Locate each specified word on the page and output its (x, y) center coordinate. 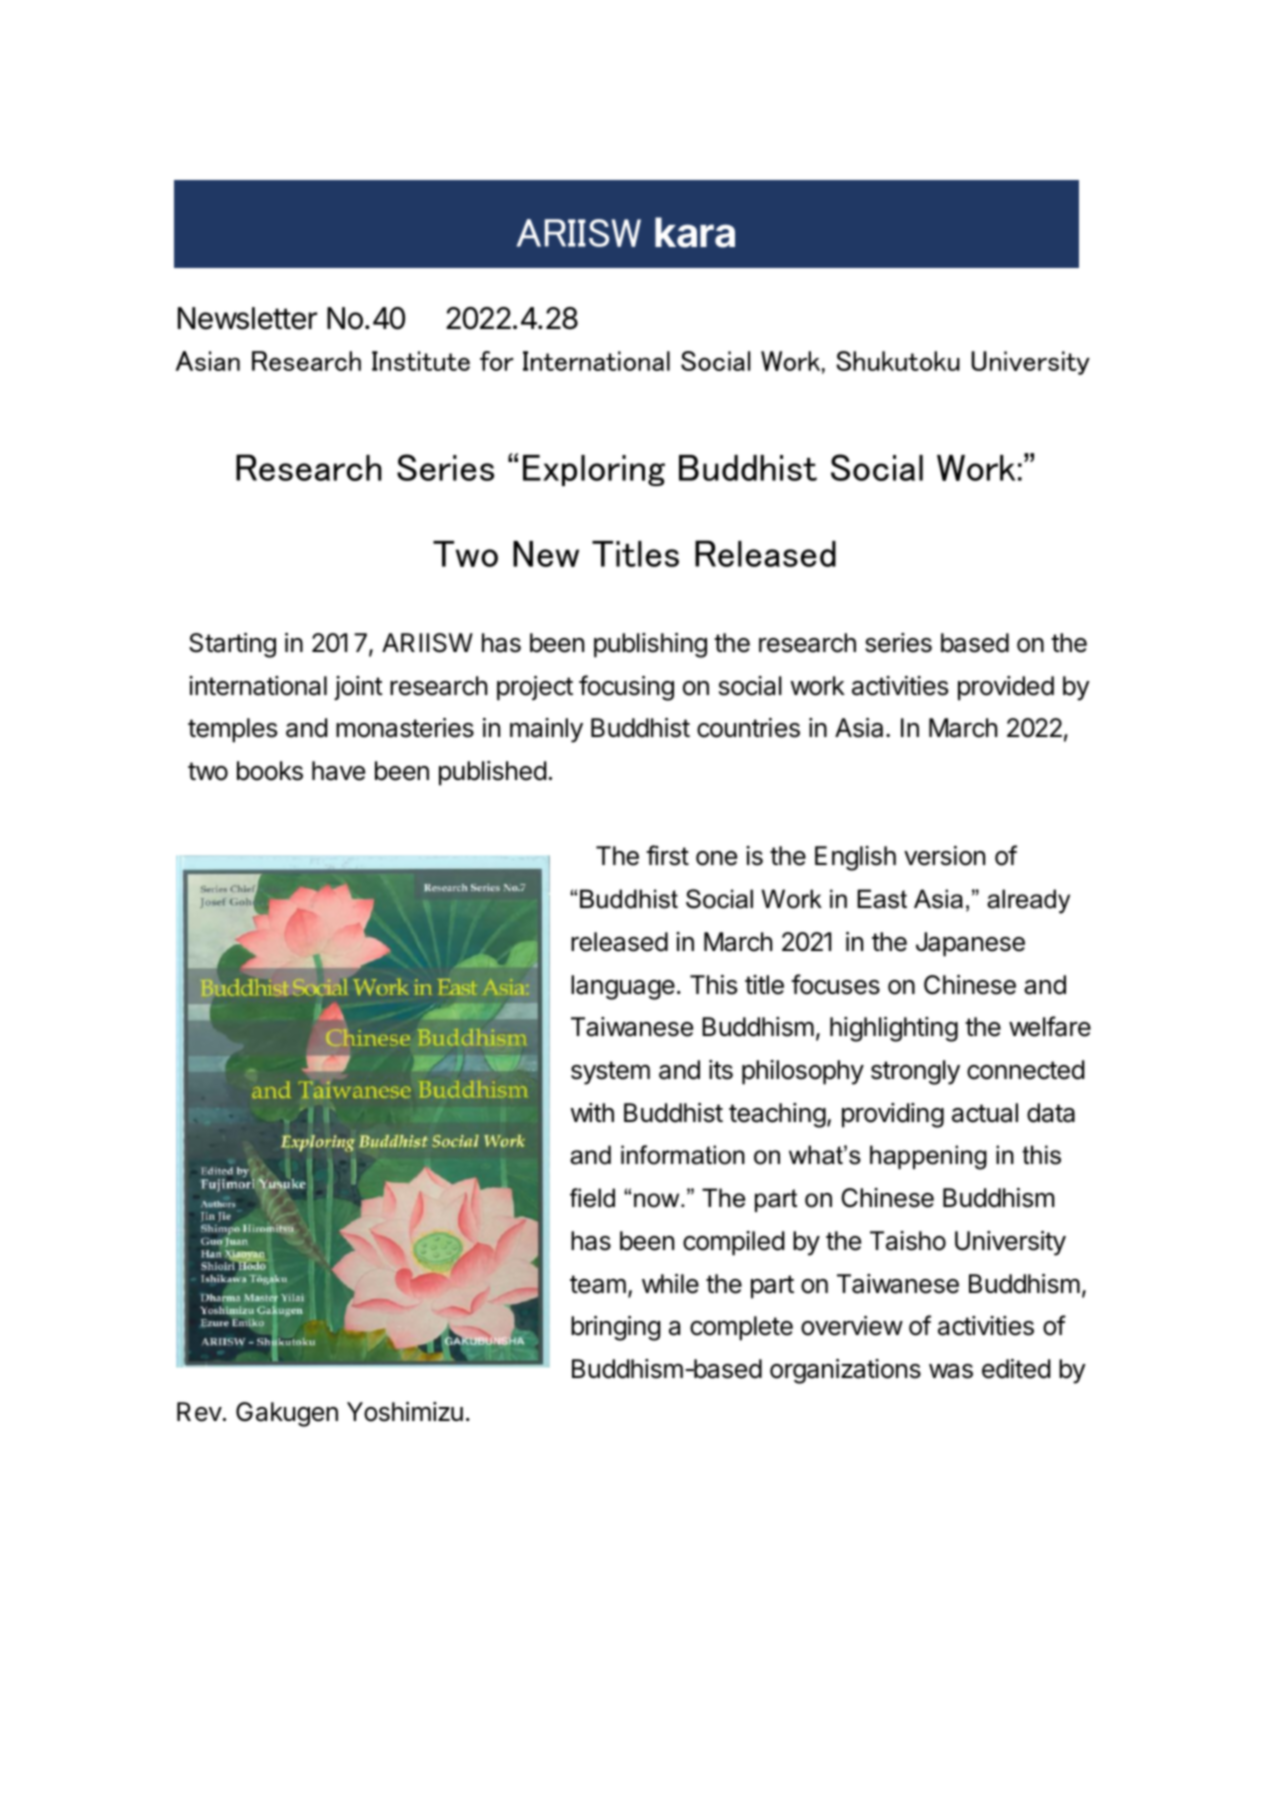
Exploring (594, 470)
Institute (421, 361)
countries (748, 728)
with (592, 1112)
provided (1006, 688)
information (683, 1155)
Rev (199, 1412)
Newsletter (247, 318)
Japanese (970, 944)
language (623, 987)
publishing (650, 645)
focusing (626, 688)
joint (358, 688)
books (270, 771)
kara (695, 232)
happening (928, 1157)
